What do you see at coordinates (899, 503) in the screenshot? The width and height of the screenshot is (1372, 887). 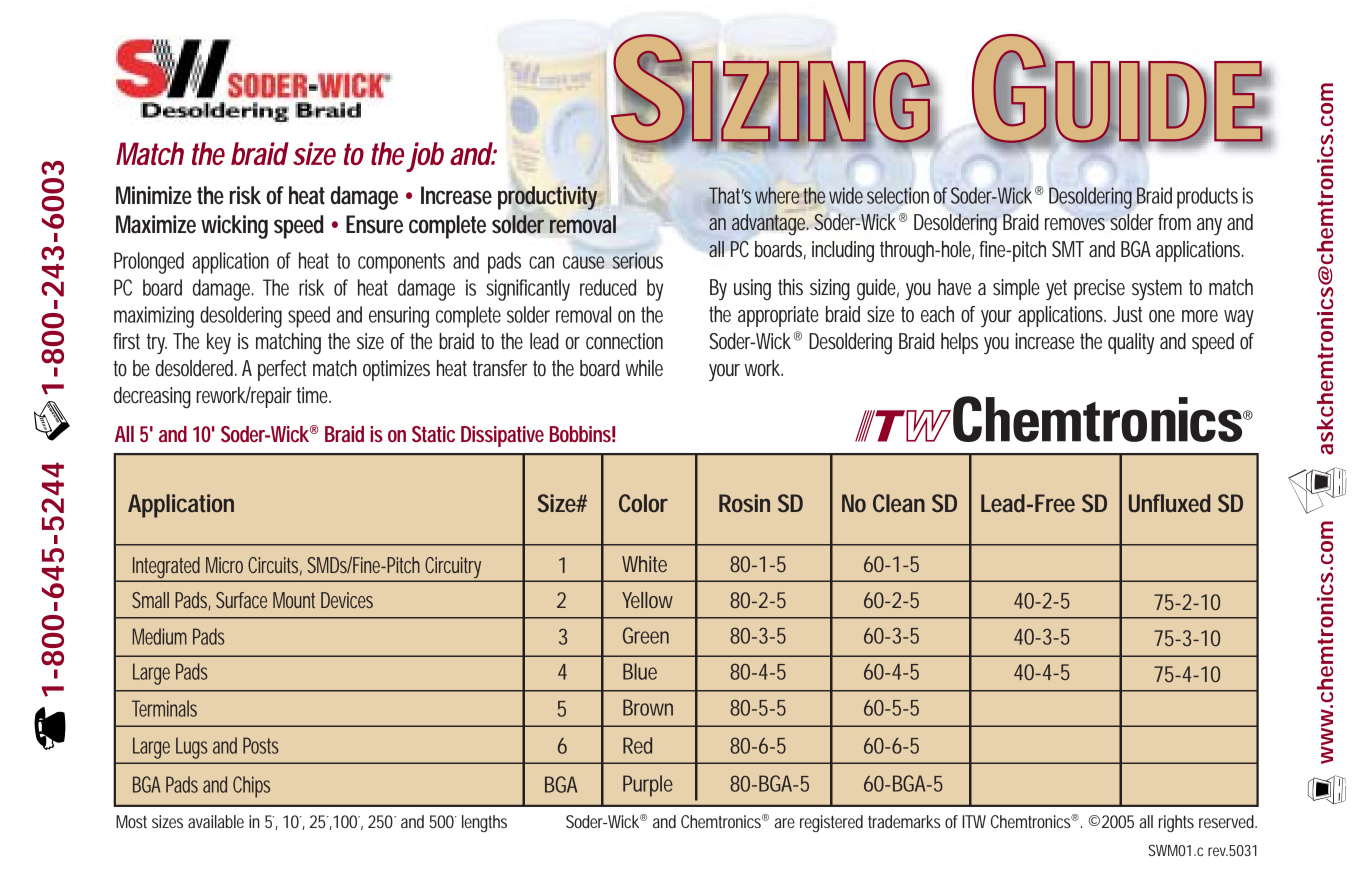 I see `Clean` at bounding box center [899, 503].
